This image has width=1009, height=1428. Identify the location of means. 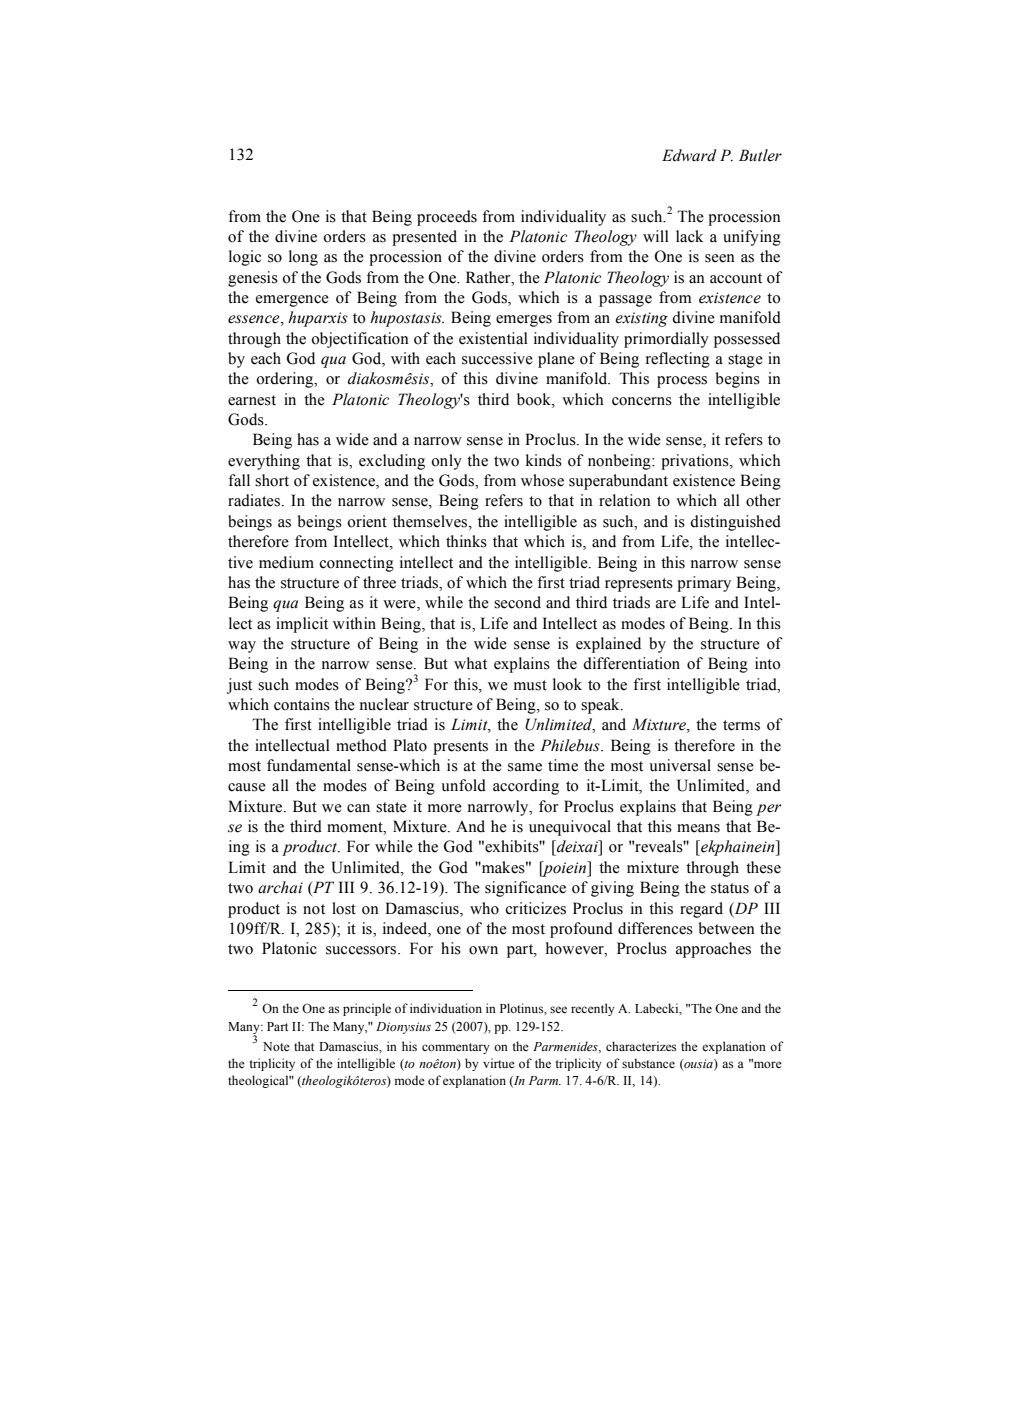
(698, 828).
